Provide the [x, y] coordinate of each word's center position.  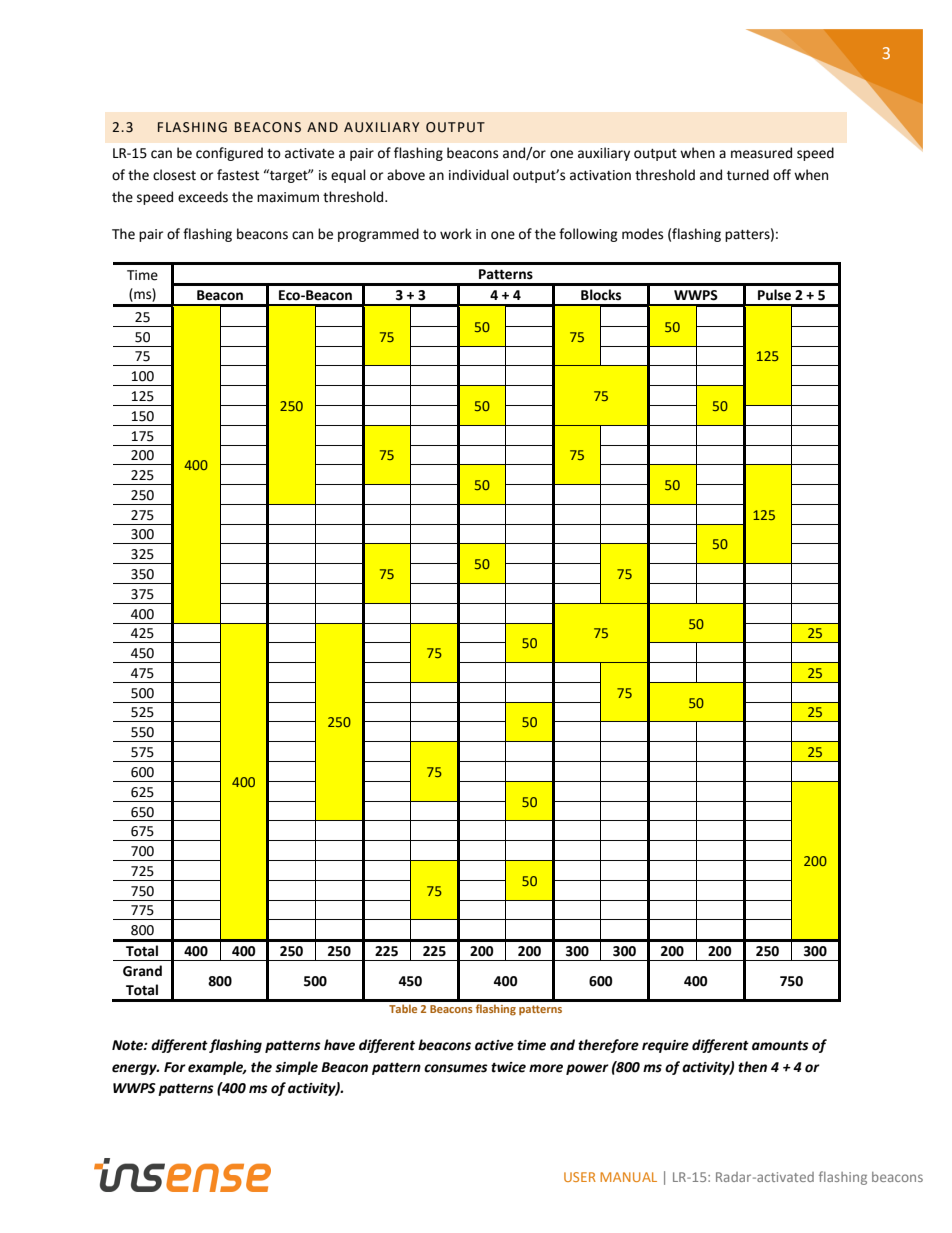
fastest [238, 175]
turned [748, 175]
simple [296, 1068]
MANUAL [628, 1177]
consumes [456, 1068]
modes [642, 234]
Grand [142, 971]
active [494, 1045]
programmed [378, 235]
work [456, 234]
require [665, 1046]
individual [479, 175]
